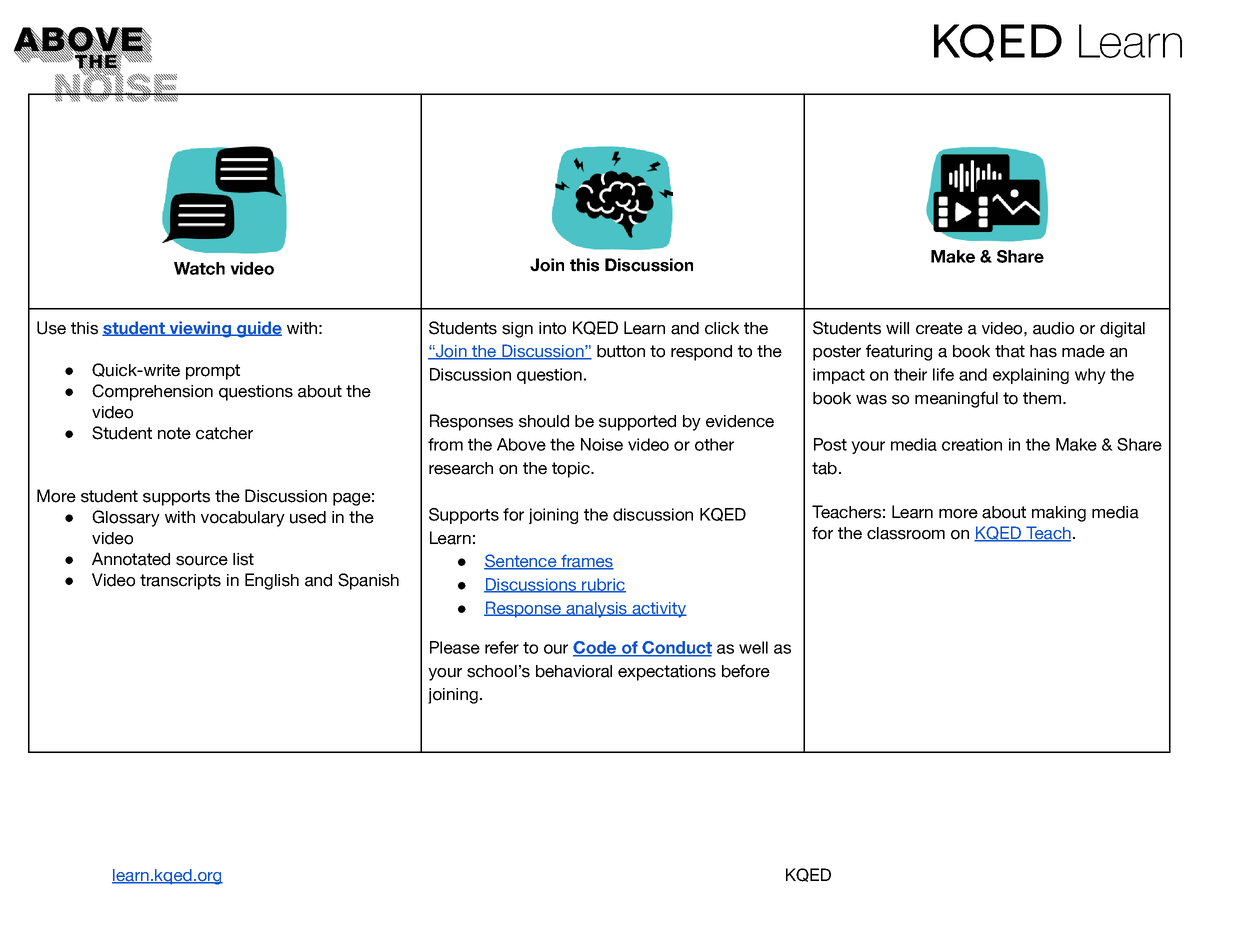 This screenshot has height=952, width=1233. Describe the element at coordinates (224, 433) in the screenshot. I see `catcher` at that location.
